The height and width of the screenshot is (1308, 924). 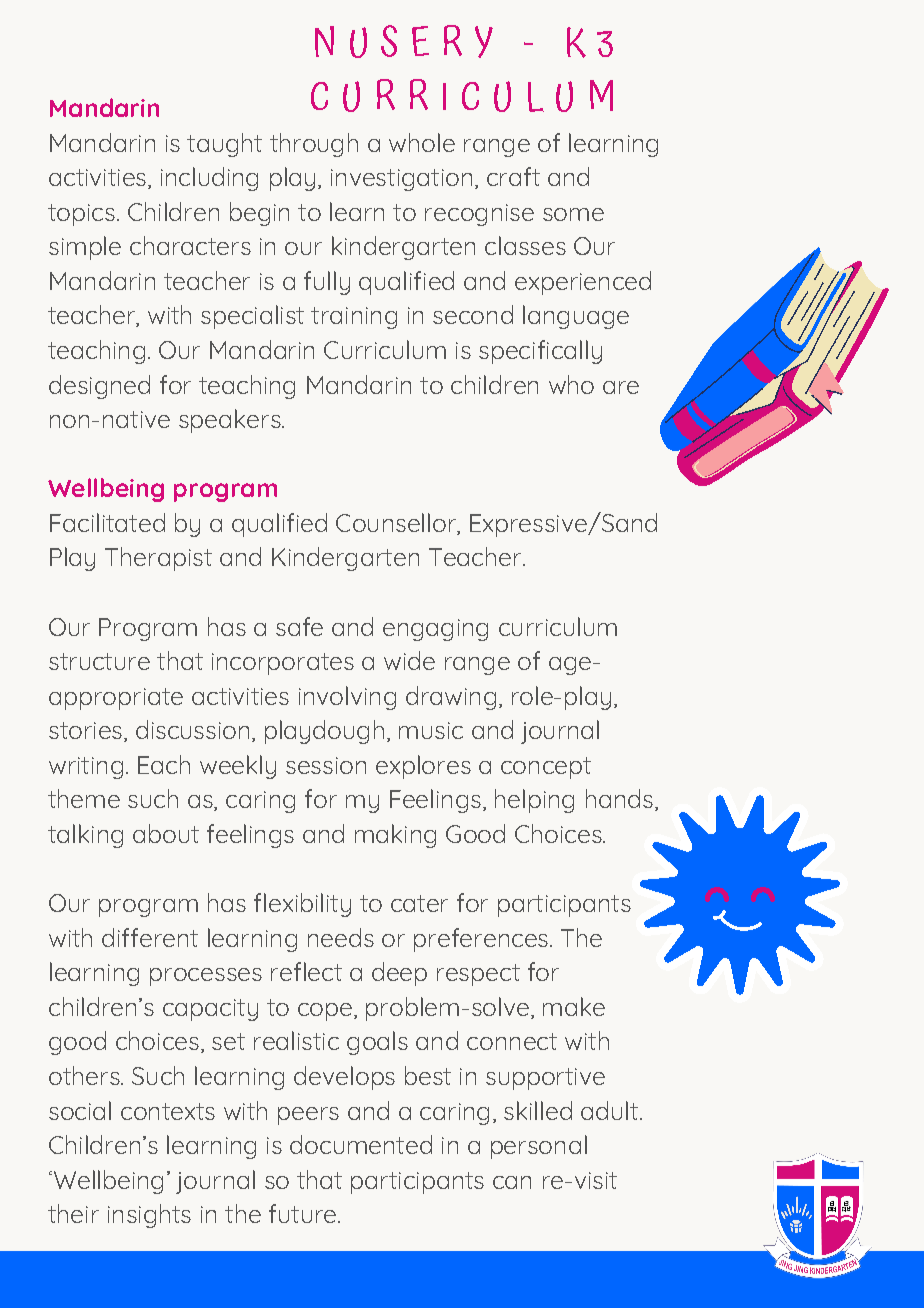 What do you see at coordinates (546, 768) in the screenshot?
I see `concept` at bounding box center [546, 768].
